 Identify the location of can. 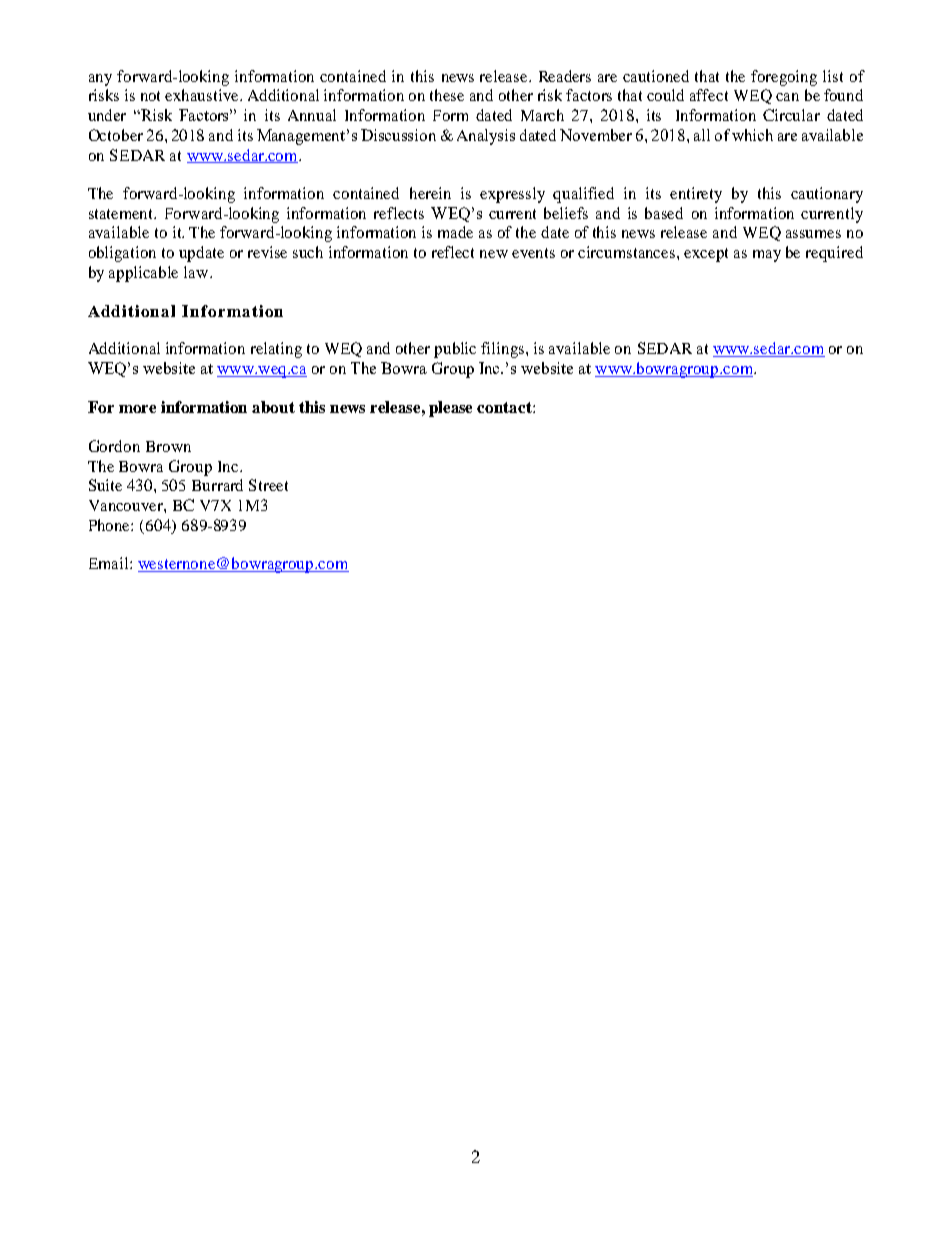
(787, 97).
